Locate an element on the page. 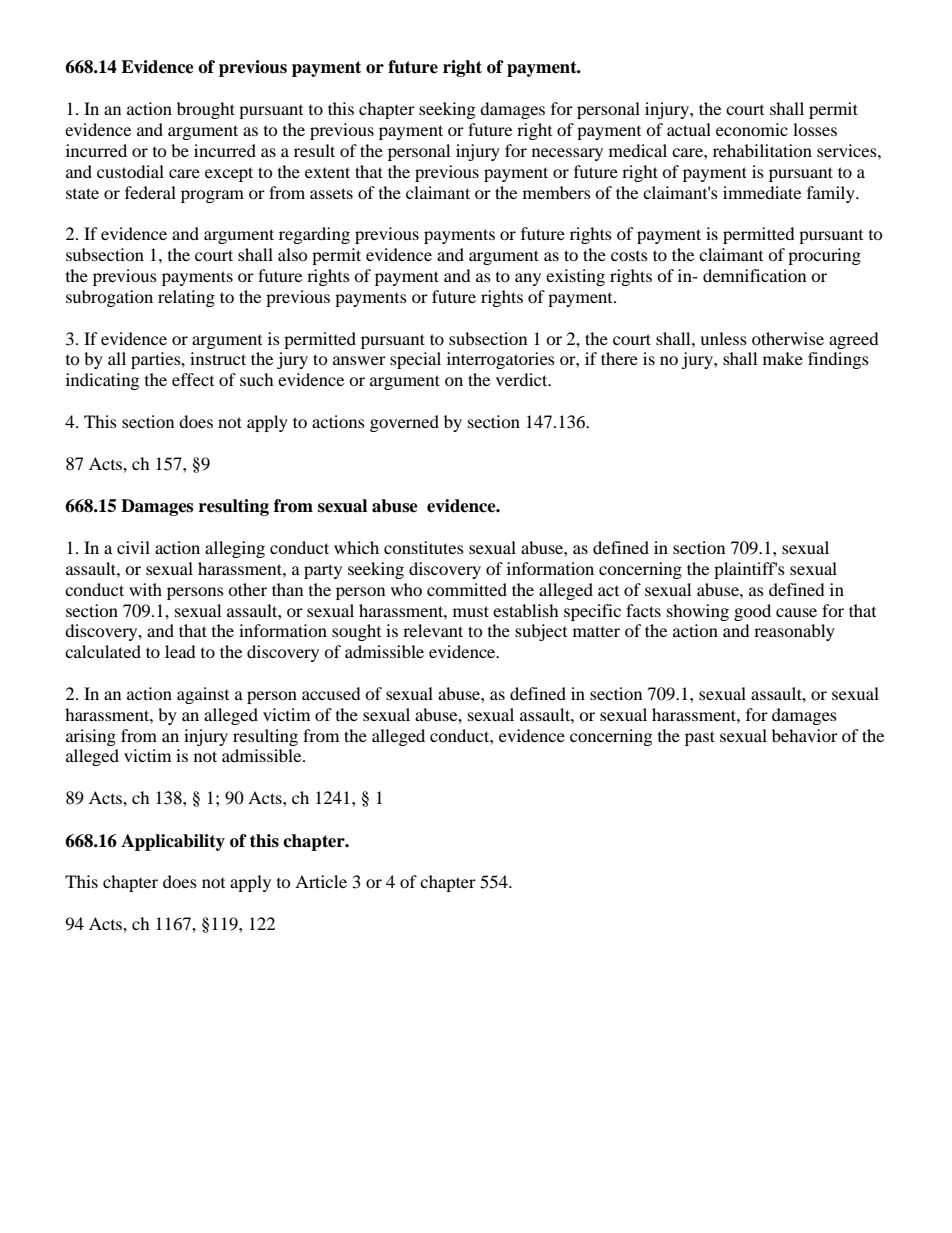 The height and width of the document is (1233, 952). constitutes is located at coordinates (424, 547).
